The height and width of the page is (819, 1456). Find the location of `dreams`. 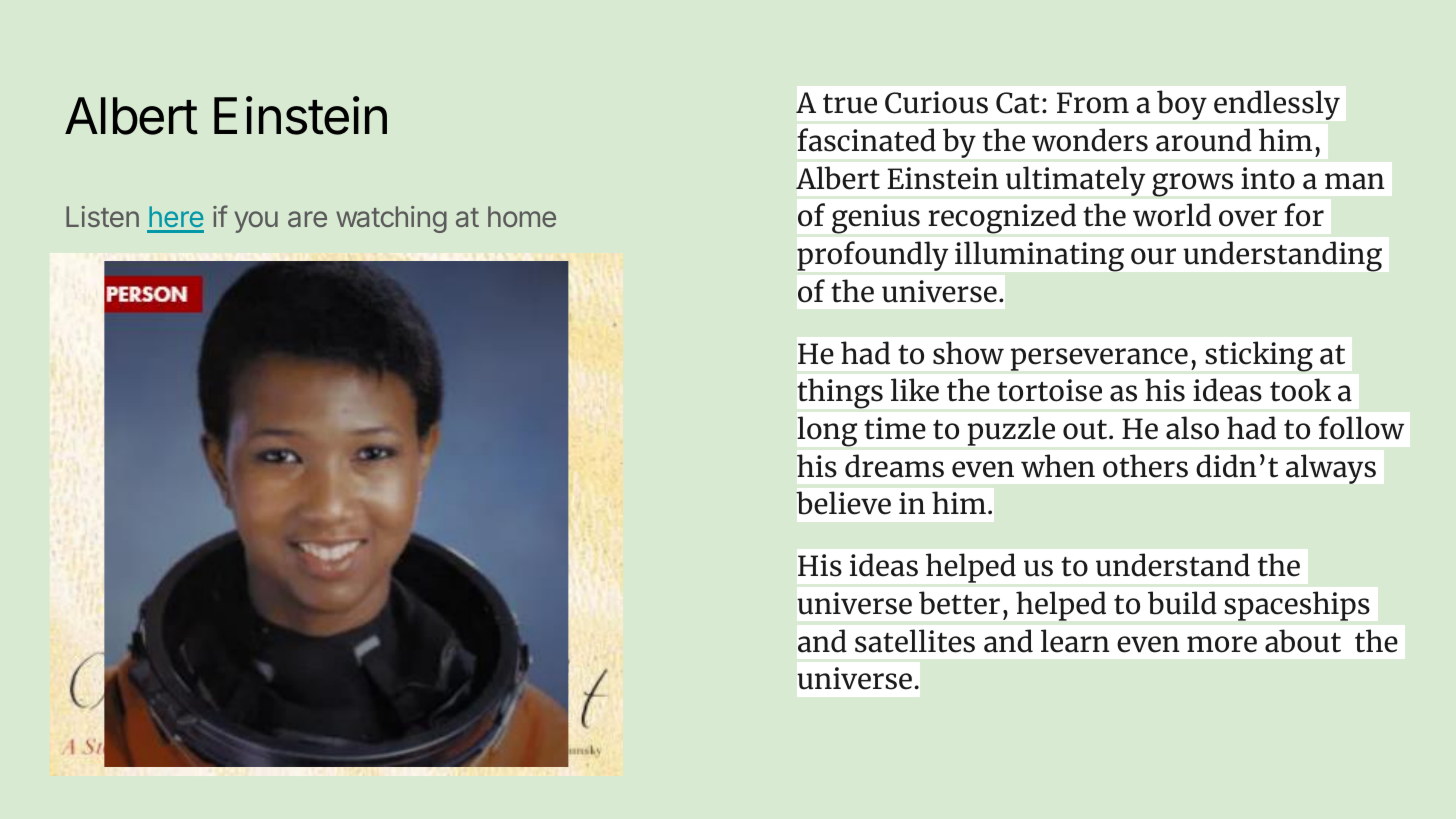

dreams is located at coordinates (894, 466).
